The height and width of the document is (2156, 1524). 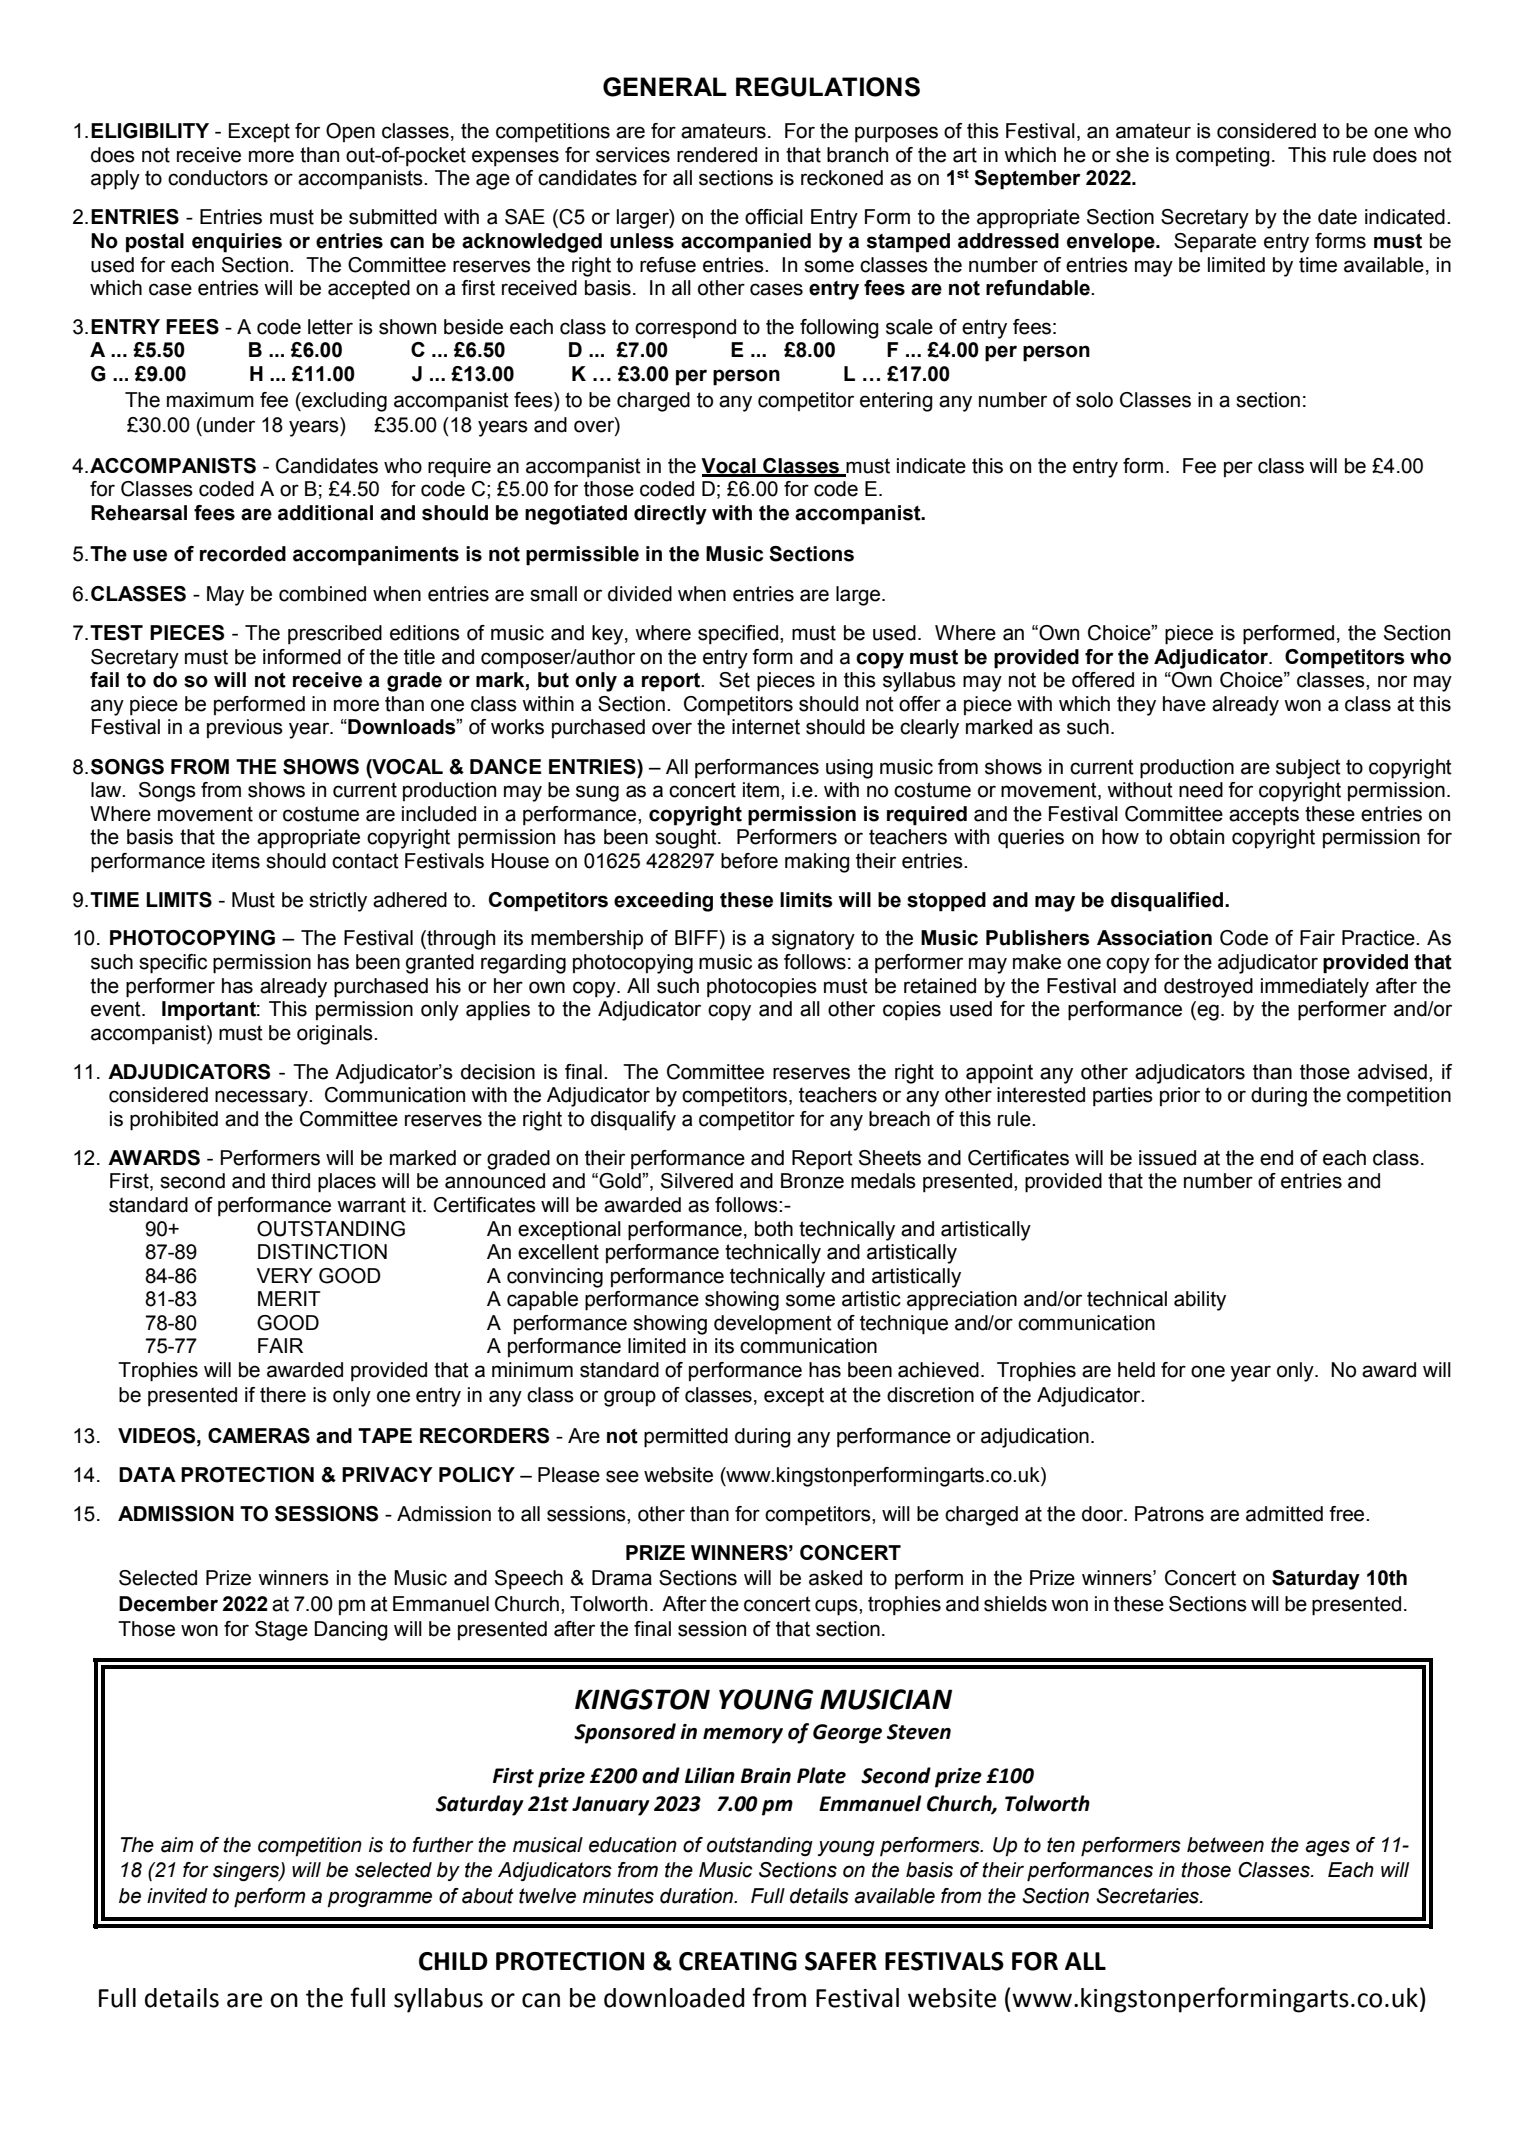 What do you see at coordinates (1197, 837) in the document?
I see `obtain` at bounding box center [1197, 837].
